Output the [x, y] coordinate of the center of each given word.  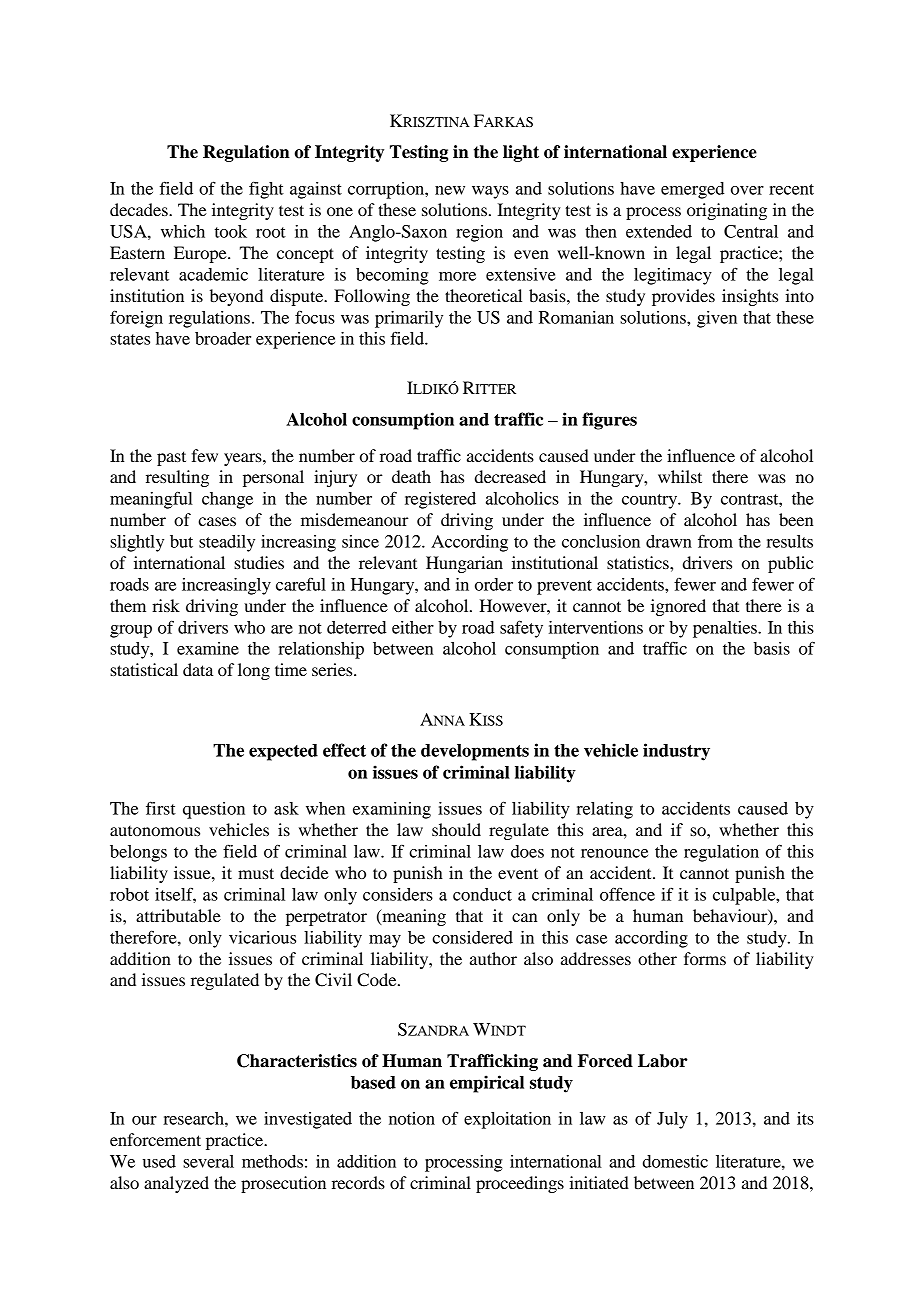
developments [475, 752]
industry [676, 752]
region [479, 233]
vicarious [262, 937]
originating [727, 211]
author [493, 958]
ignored [678, 607]
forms [705, 958]
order [494, 584]
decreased [510, 476]
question [214, 810]
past [171, 458]
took [231, 231]
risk [166, 605]
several [208, 1161]
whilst [680, 476]
